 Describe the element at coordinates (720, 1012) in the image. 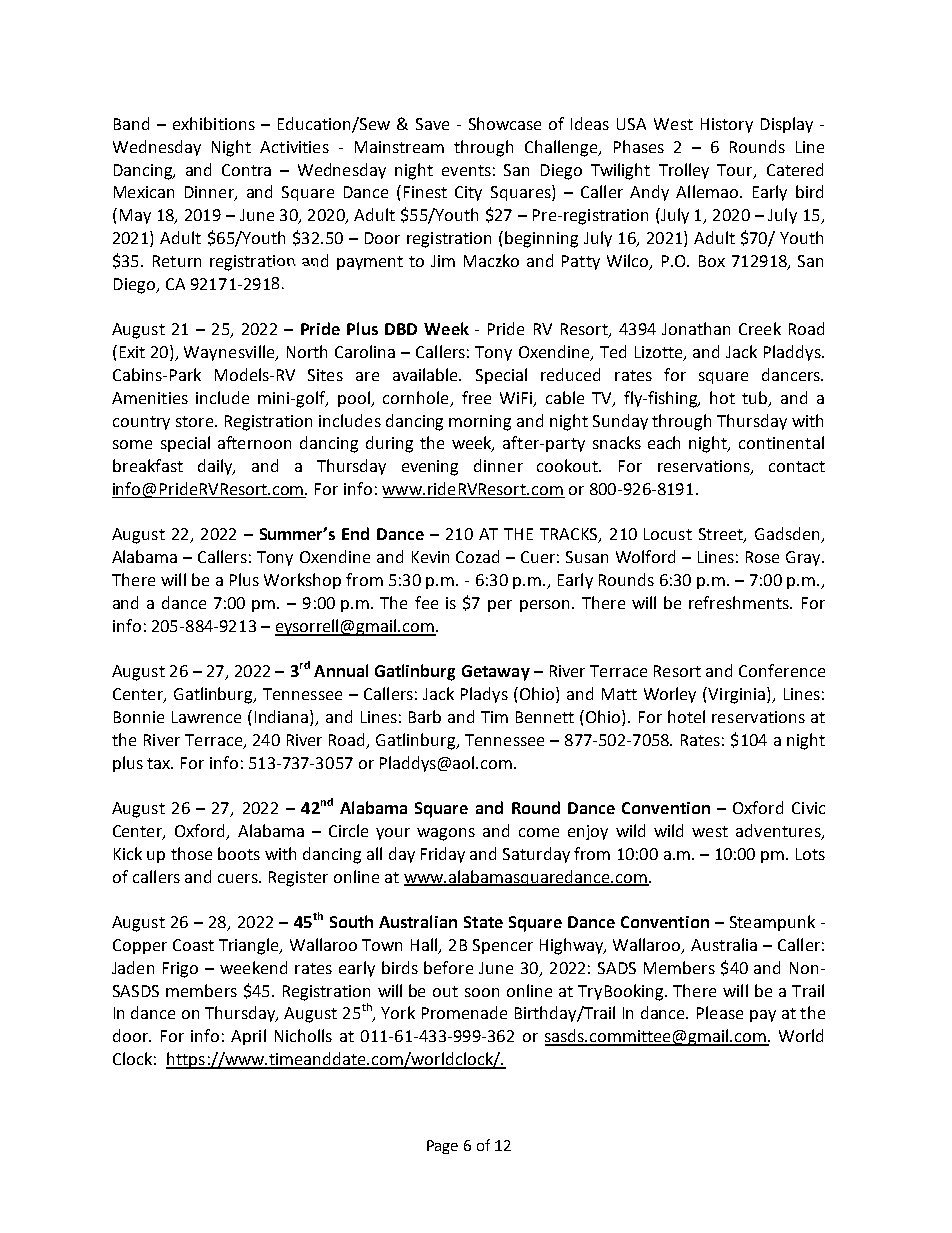

I see `Please` at that location.
